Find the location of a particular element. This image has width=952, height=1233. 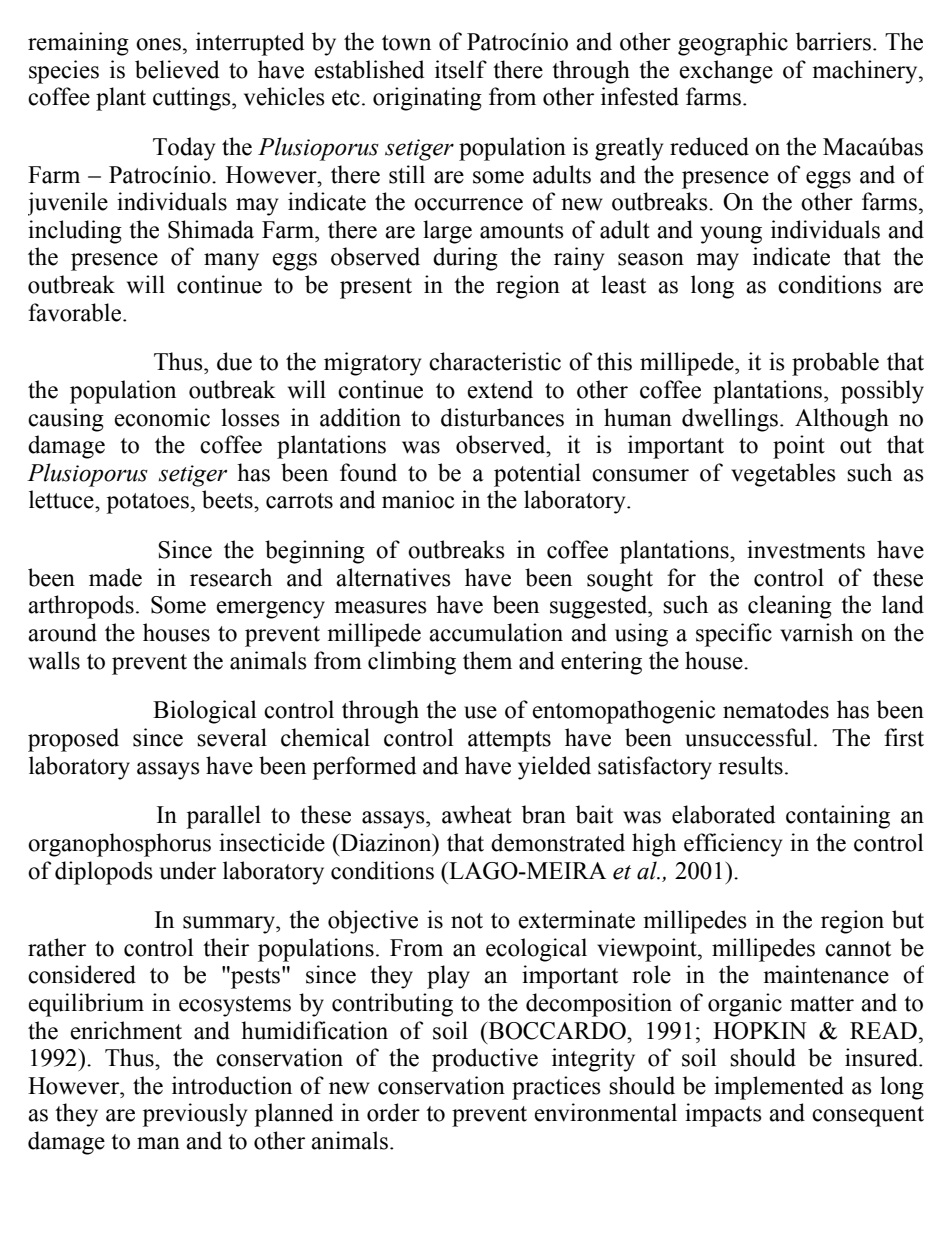

itself is located at coordinates (461, 69).
